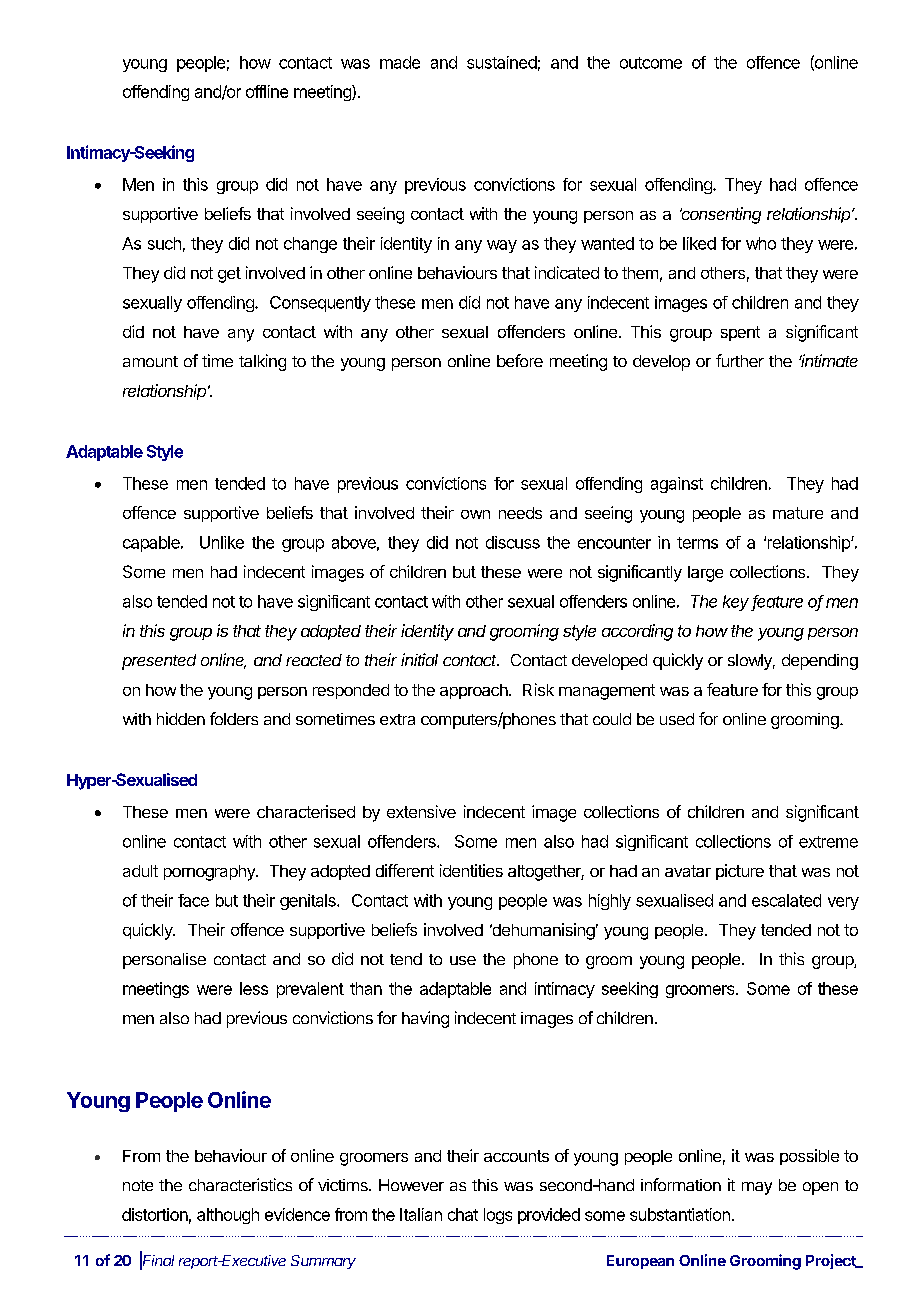  What do you see at coordinates (498, 1216) in the screenshot?
I see `logs` at bounding box center [498, 1216].
